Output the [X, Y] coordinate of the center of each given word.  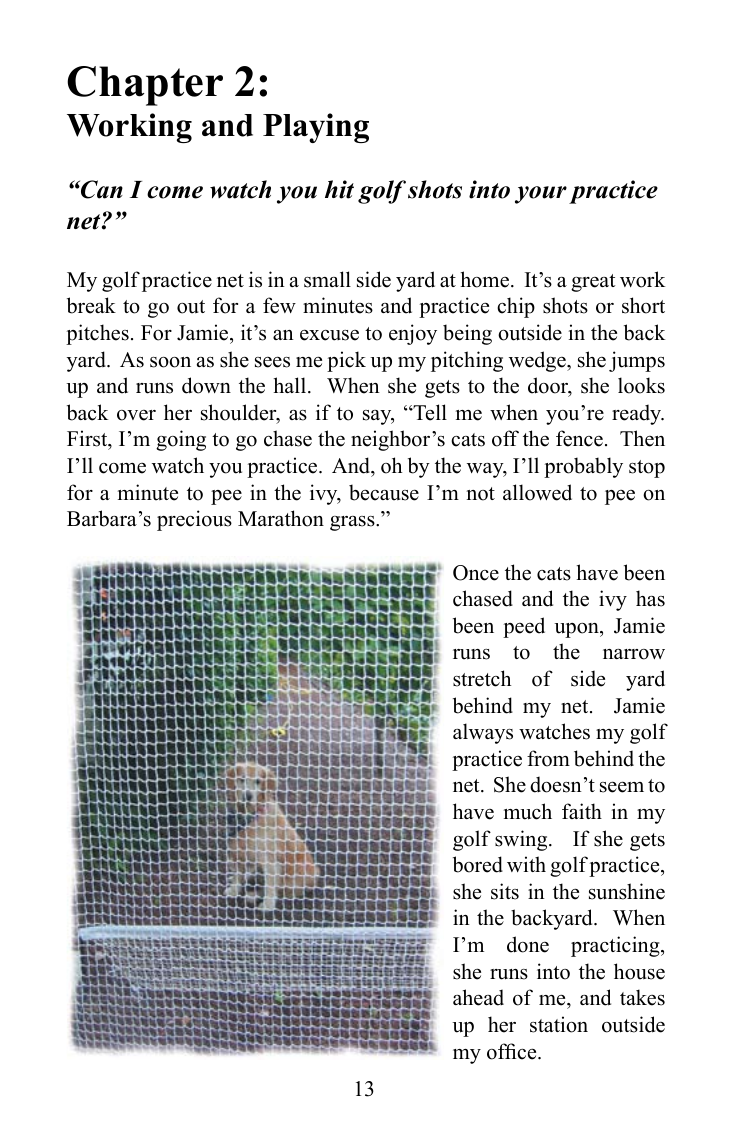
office [513, 1051]
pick [346, 361]
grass [353, 523]
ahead [478, 997]
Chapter [145, 86]
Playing [316, 128]
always [483, 733]
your [541, 195]
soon [170, 362]
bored [478, 864]
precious [194, 520]
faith [582, 811]
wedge [538, 361]
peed [524, 627]
